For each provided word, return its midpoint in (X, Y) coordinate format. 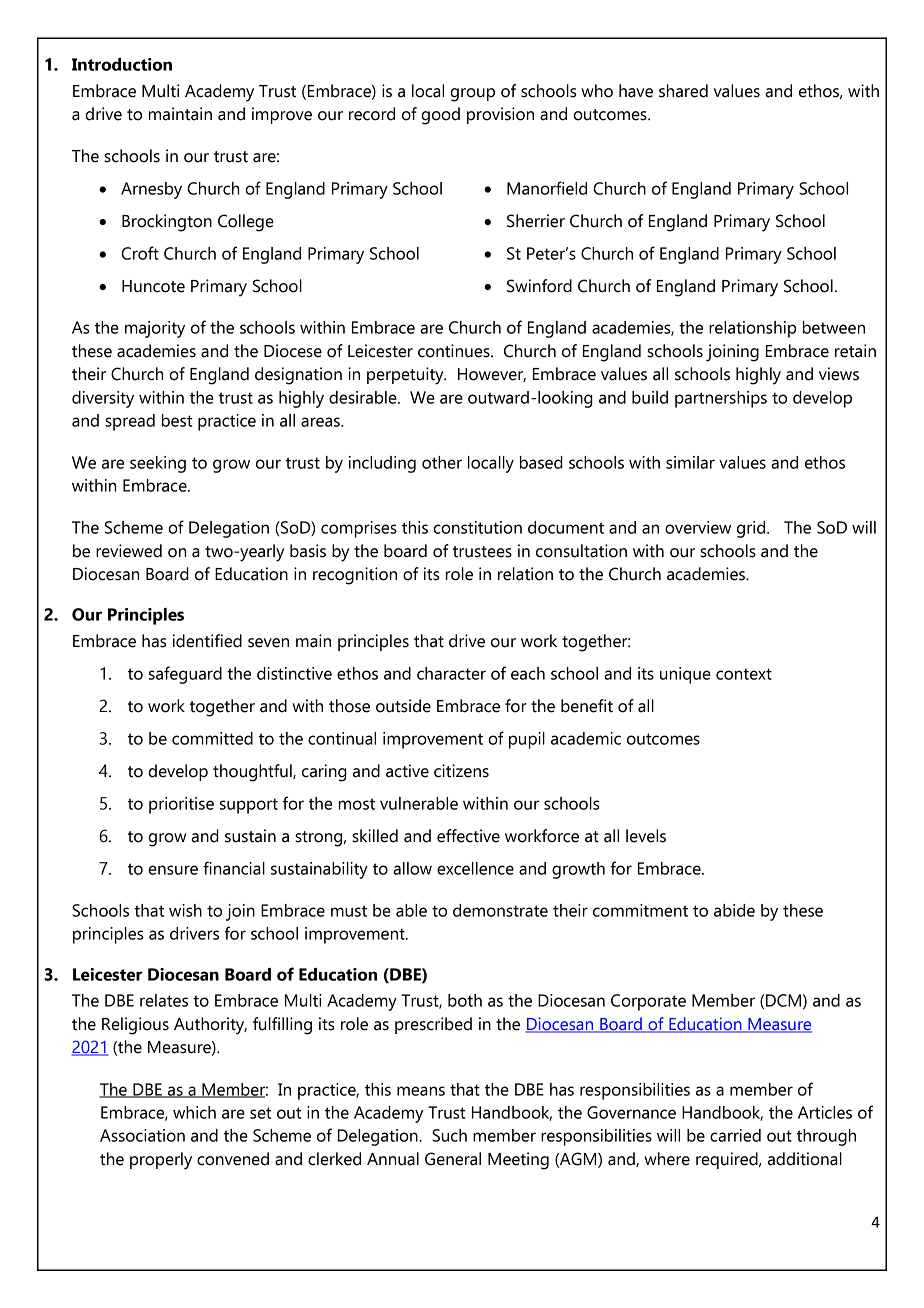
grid (752, 529)
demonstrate (500, 910)
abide (734, 910)
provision (500, 115)
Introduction (122, 64)
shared (683, 91)
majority (155, 329)
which (194, 1112)
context (744, 674)
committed (212, 738)
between (834, 327)
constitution (477, 527)
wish (185, 910)
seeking (158, 464)
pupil (527, 740)
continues (455, 351)
